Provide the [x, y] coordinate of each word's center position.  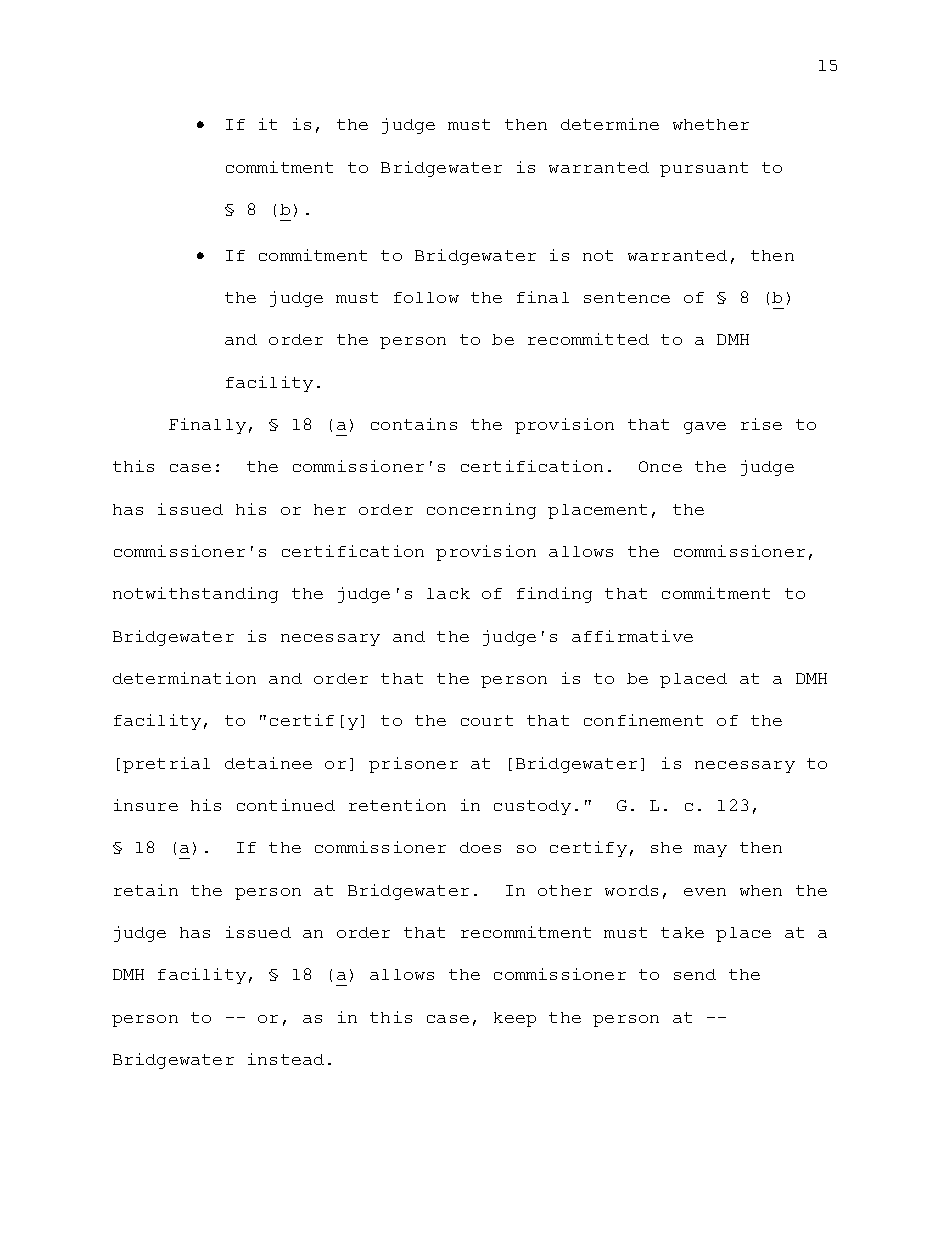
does [480, 847]
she [666, 847]
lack [448, 593]
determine [610, 124]
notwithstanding [195, 595]
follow [426, 297]
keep [515, 1019]
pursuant [704, 169]
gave [705, 428]
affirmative [632, 636]
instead [286, 1059]
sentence [627, 297]
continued [286, 805]
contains [414, 424]
